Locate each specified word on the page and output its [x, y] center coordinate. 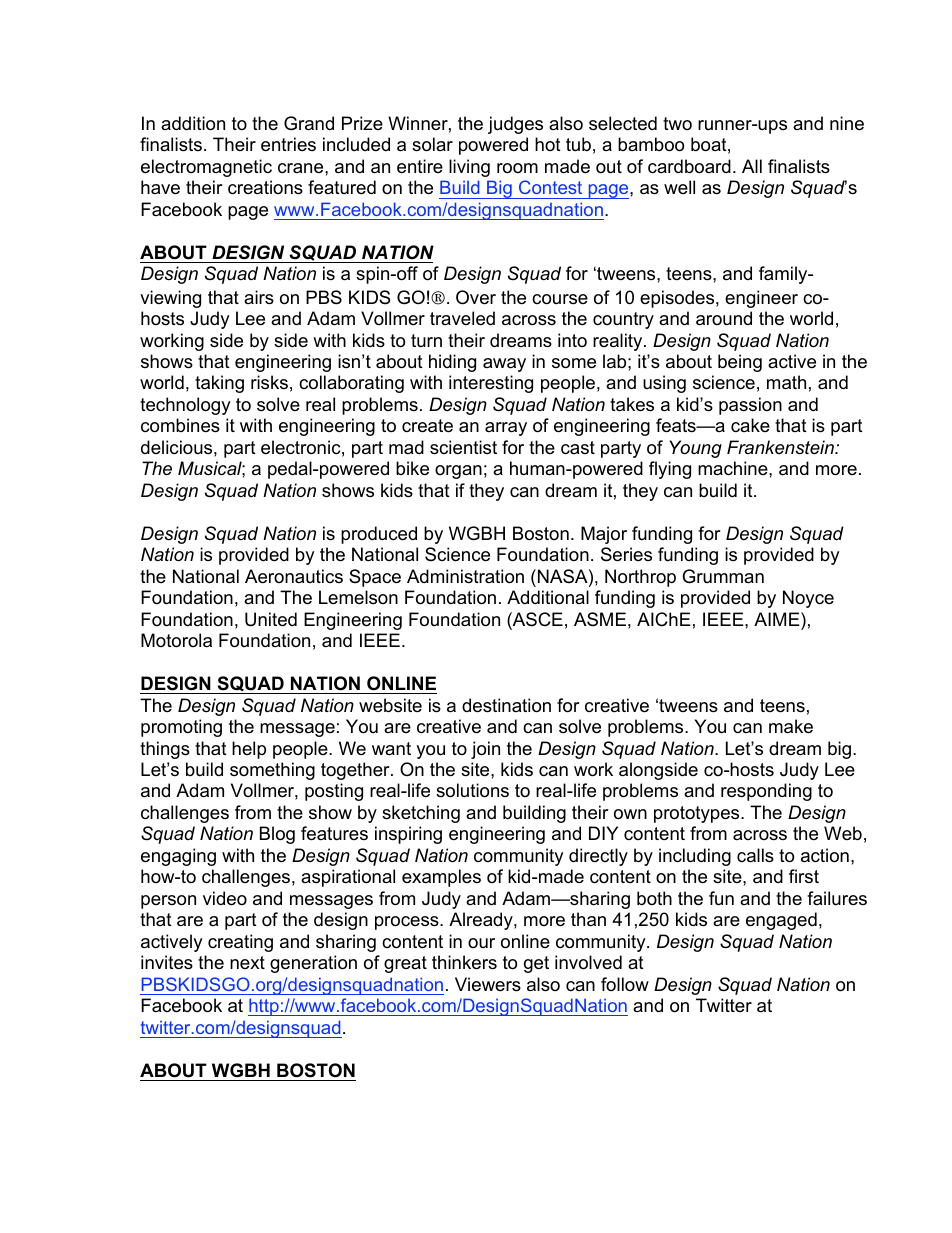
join [485, 750]
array [506, 429]
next [247, 962]
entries [288, 144]
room [517, 168]
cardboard [689, 166]
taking [219, 384]
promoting [181, 728]
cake [750, 425]
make [791, 726]
